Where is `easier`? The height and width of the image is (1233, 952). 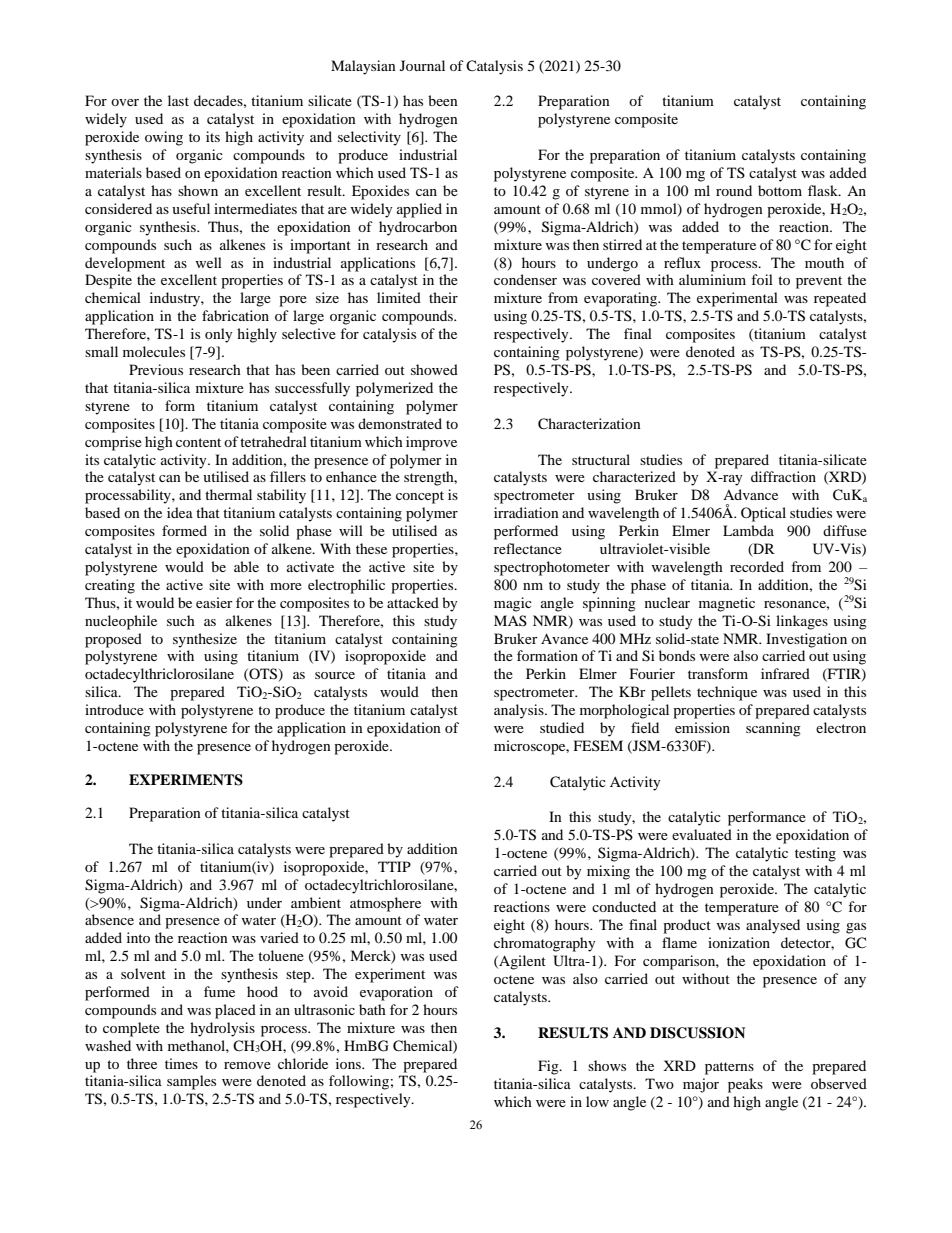
easier is located at coordinates (214, 602).
